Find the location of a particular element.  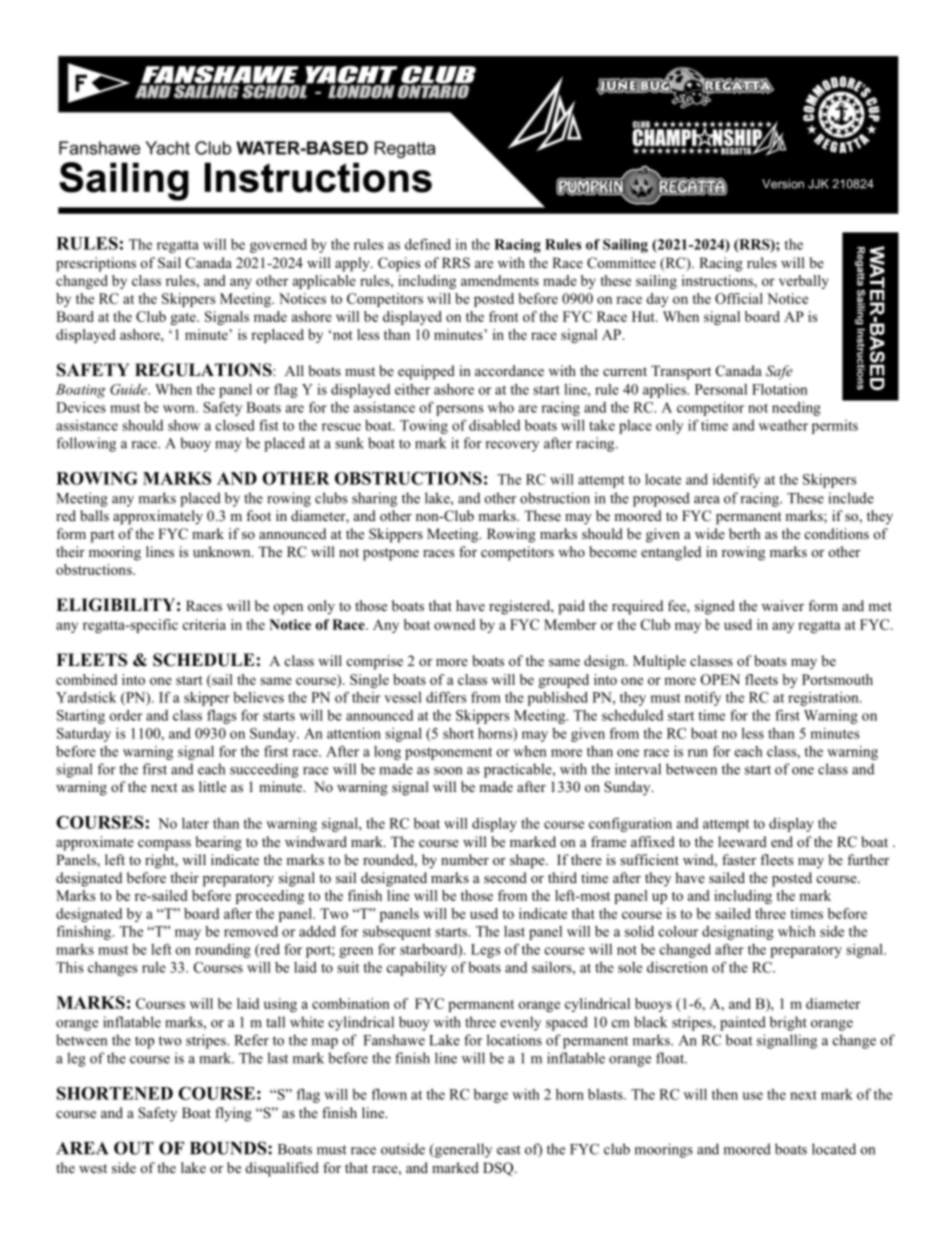

second is located at coordinates (505, 877).
